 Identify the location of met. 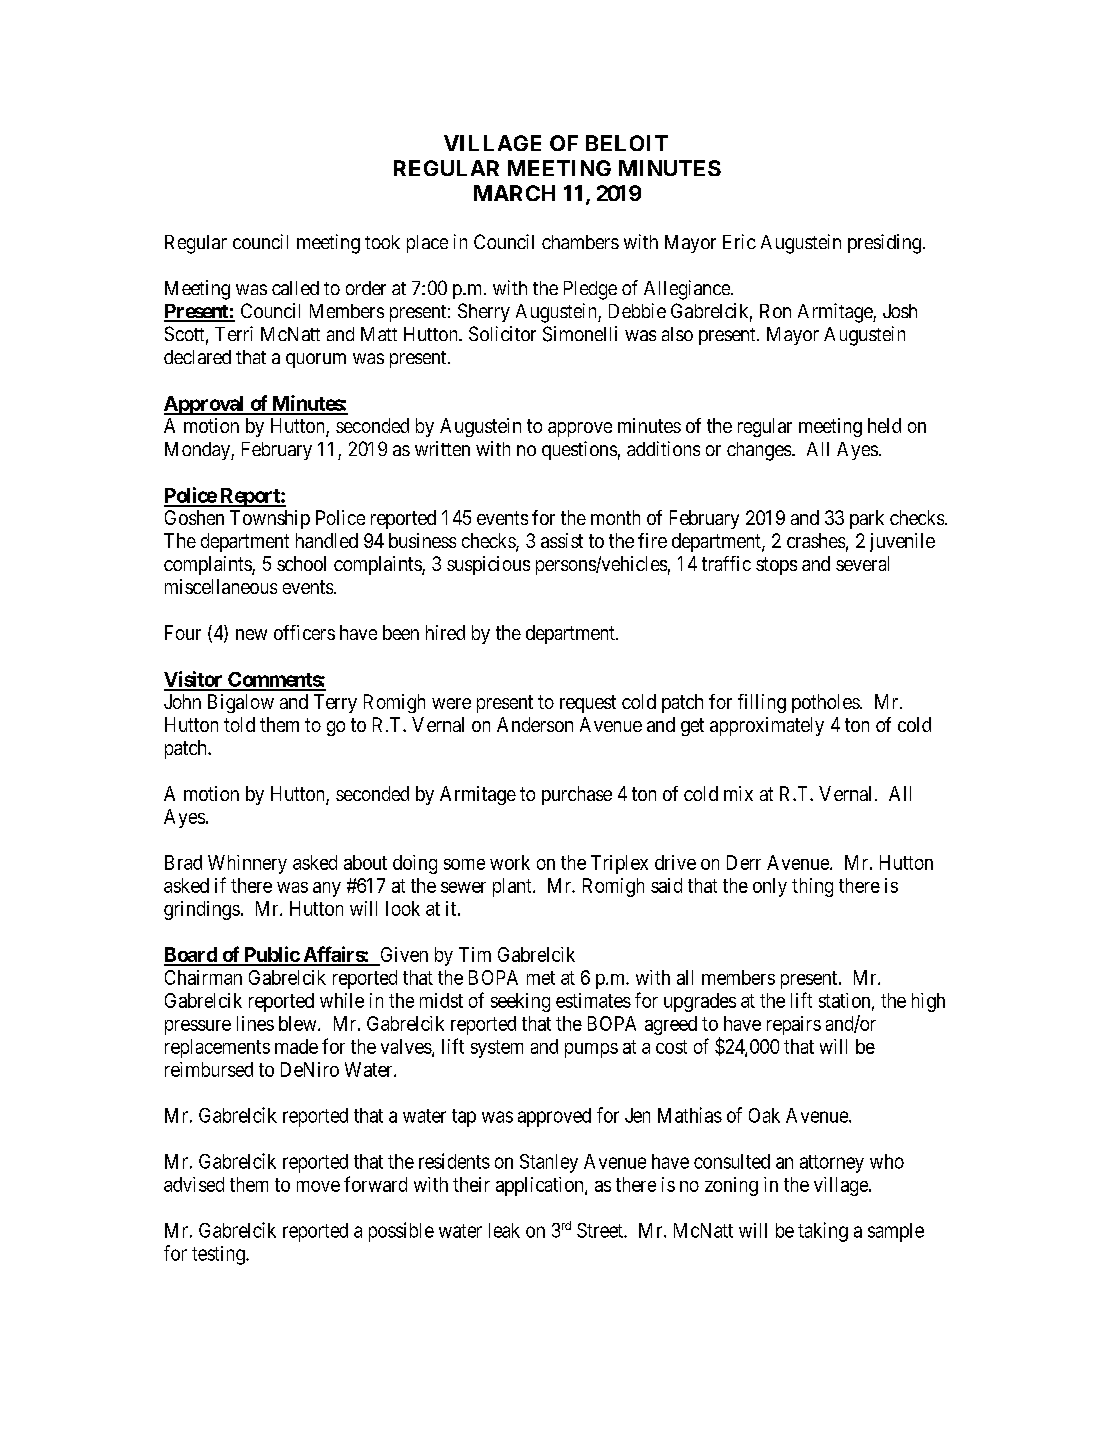
(541, 978).
